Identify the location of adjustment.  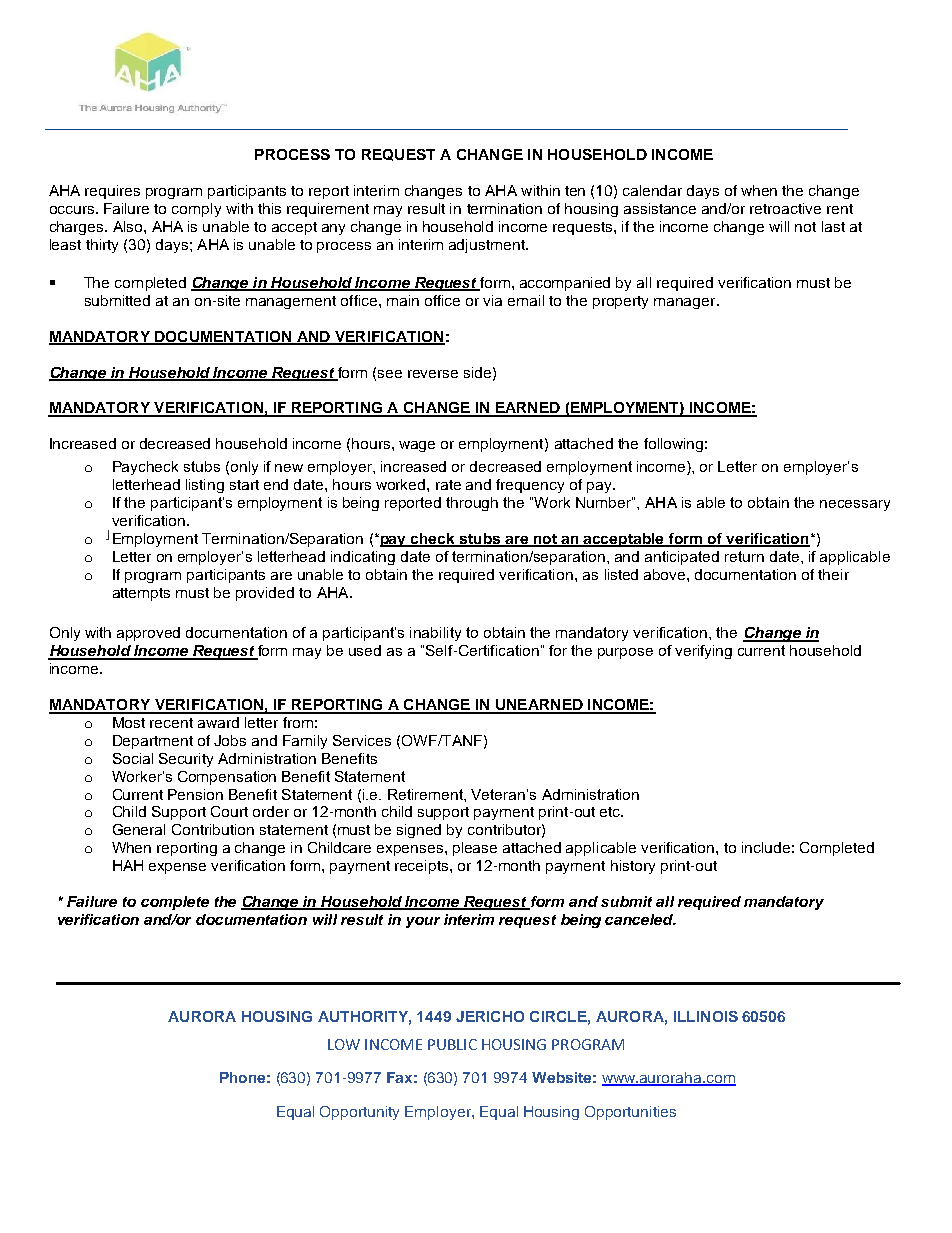
(488, 246).
